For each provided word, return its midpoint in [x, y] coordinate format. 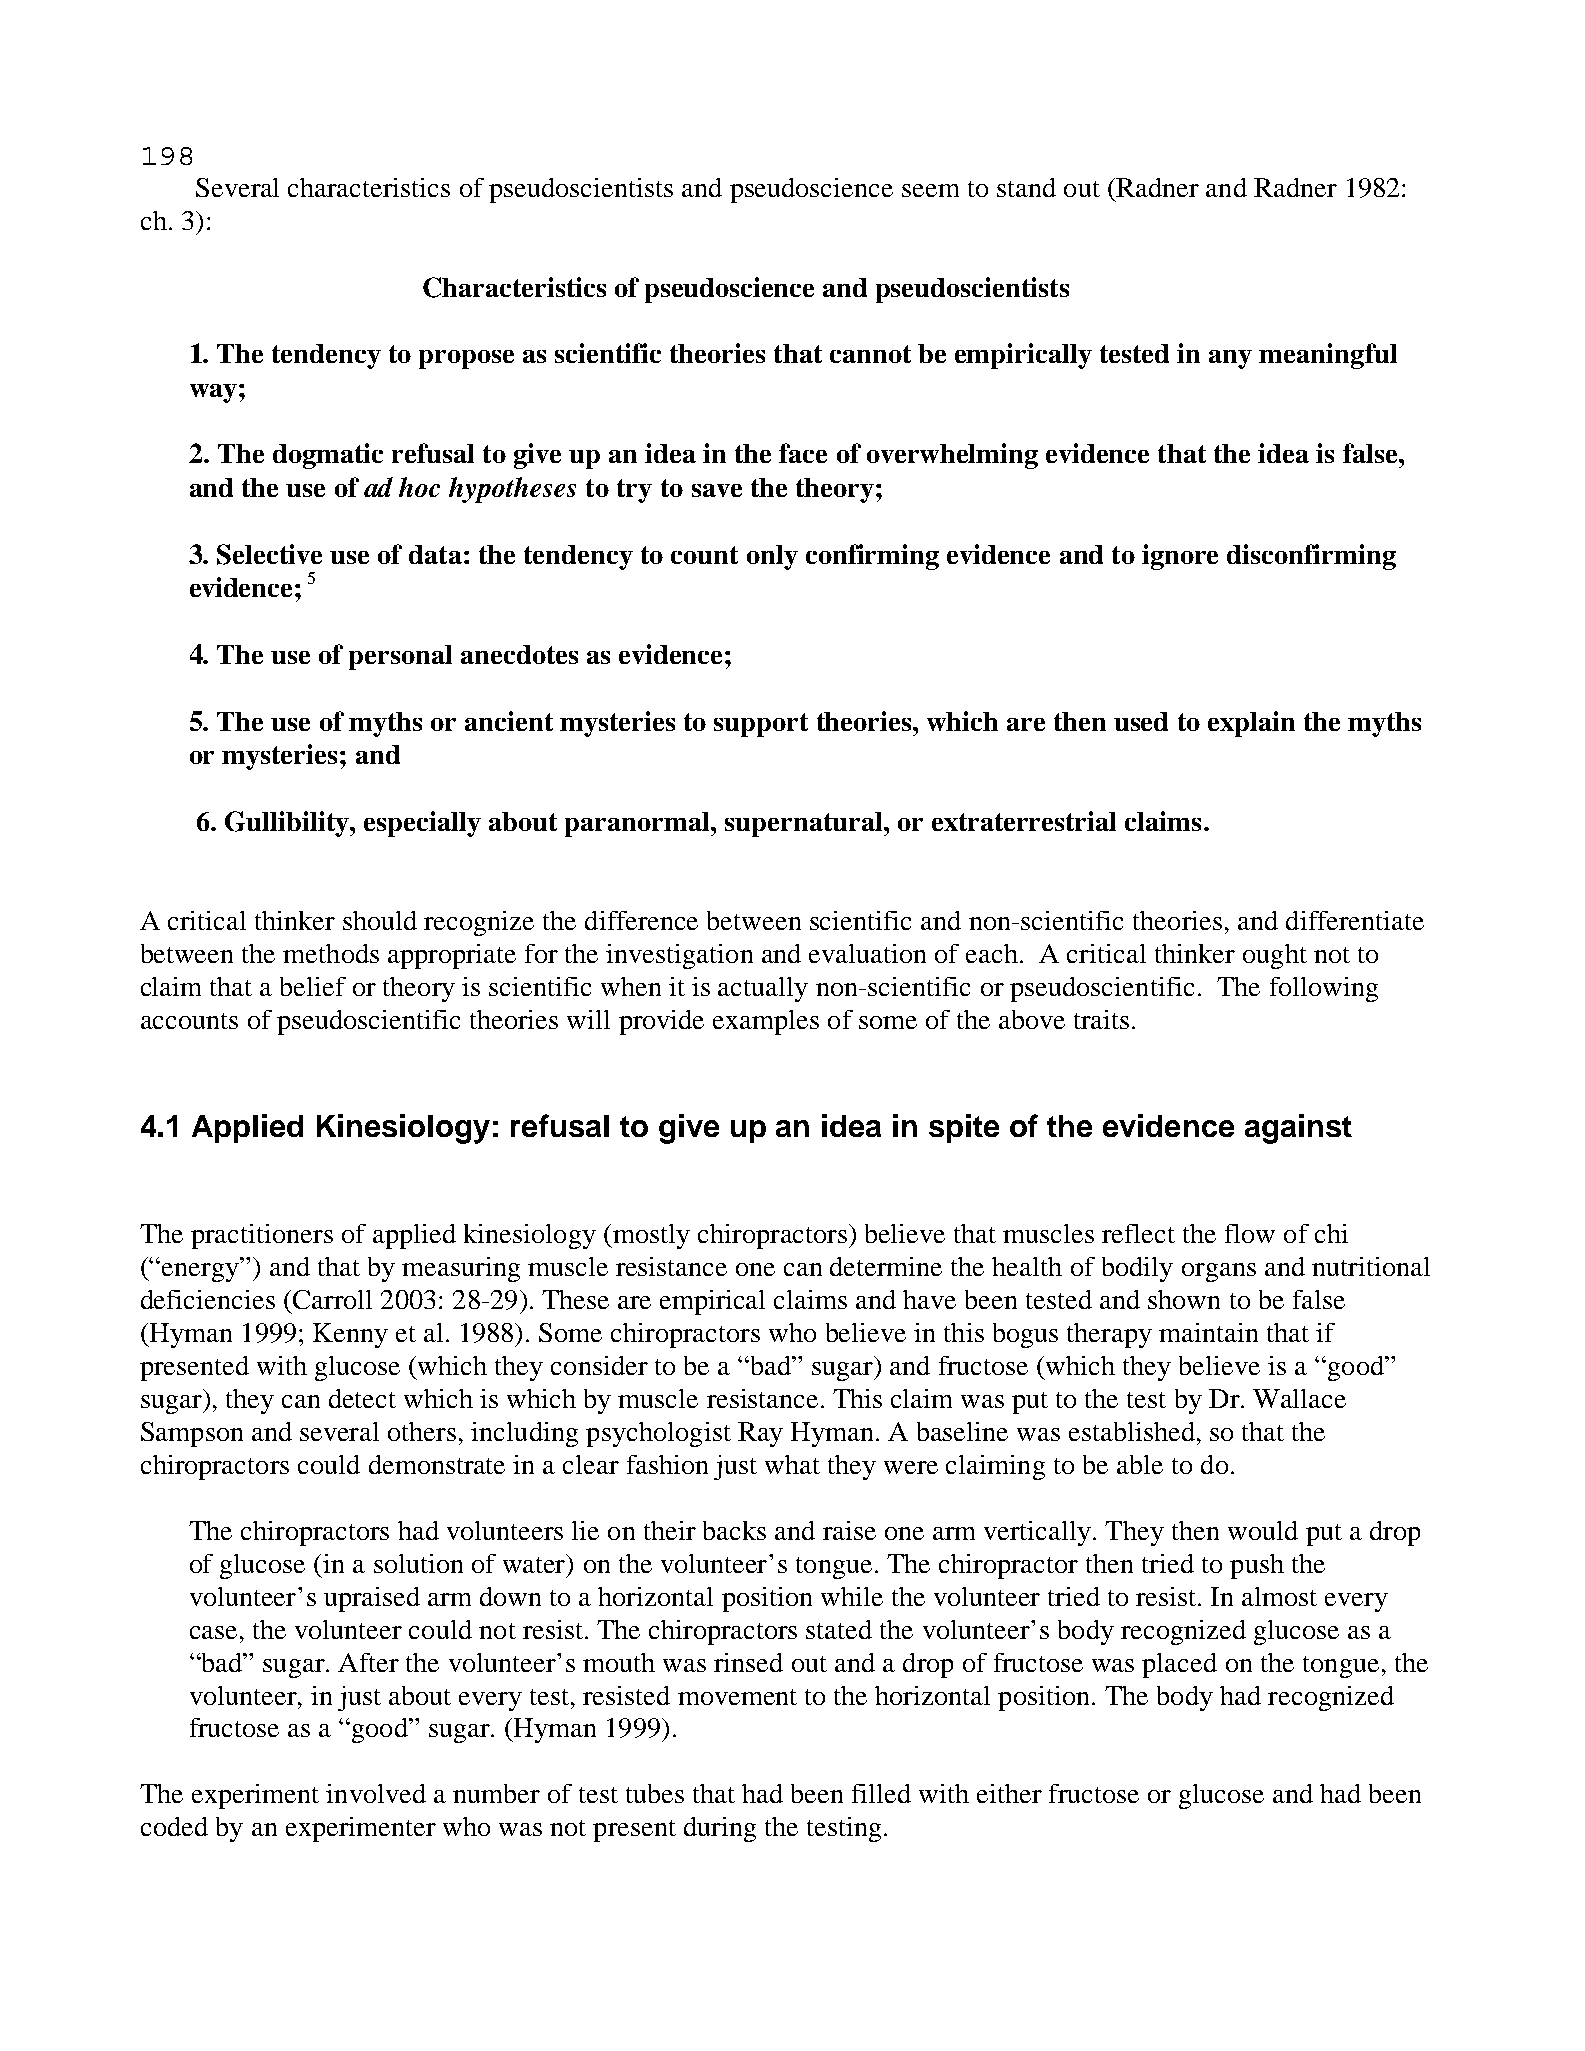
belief [313, 986]
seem [930, 190]
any [1230, 359]
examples [766, 1022]
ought [1275, 956]
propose [466, 359]
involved [376, 1793]
